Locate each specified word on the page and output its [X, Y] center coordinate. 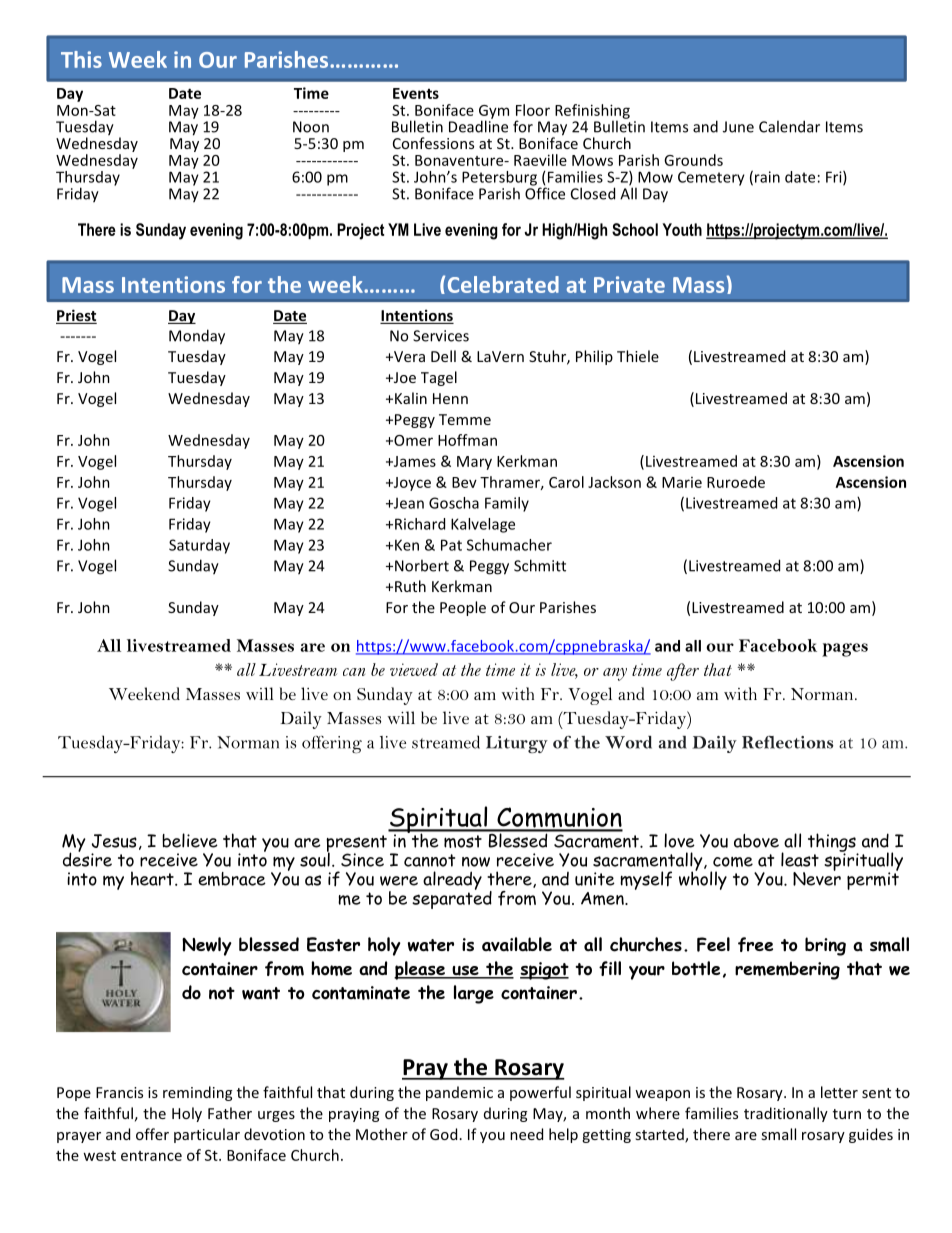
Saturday [199, 546]
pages [845, 650]
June [738, 127]
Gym [494, 113]
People [463, 608]
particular [207, 1135]
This [81, 59]
